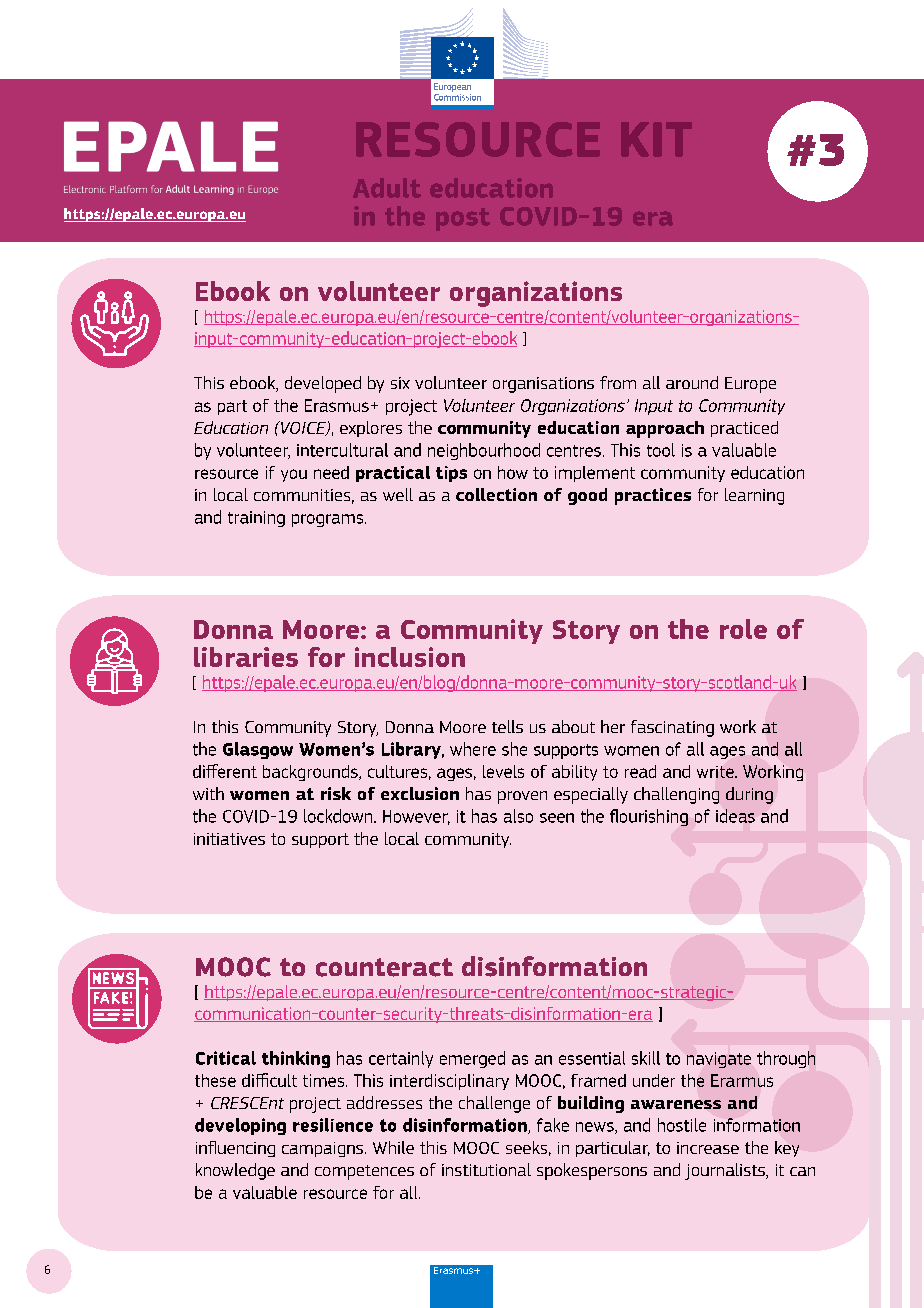  What do you see at coordinates (229, 839) in the image?
I see `initiatives` at bounding box center [229, 839].
